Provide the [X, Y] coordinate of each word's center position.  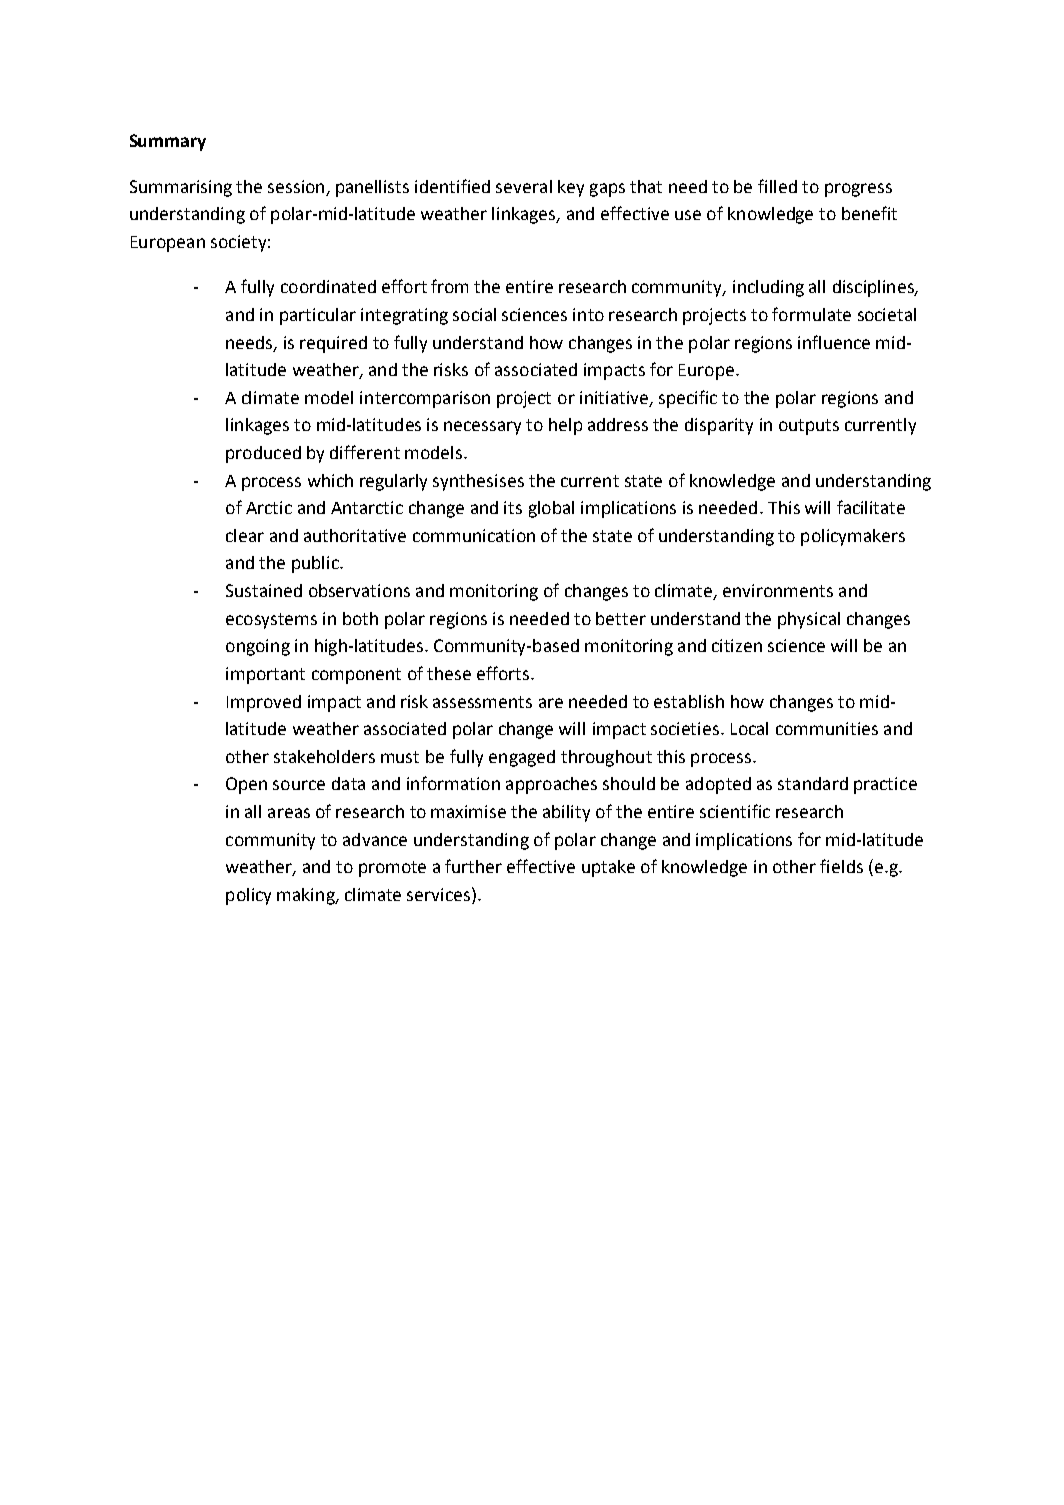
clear [245, 535]
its [513, 507]
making [307, 896]
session [296, 186]
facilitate [871, 507]
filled [777, 186]
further [473, 866]
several [524, 186]
